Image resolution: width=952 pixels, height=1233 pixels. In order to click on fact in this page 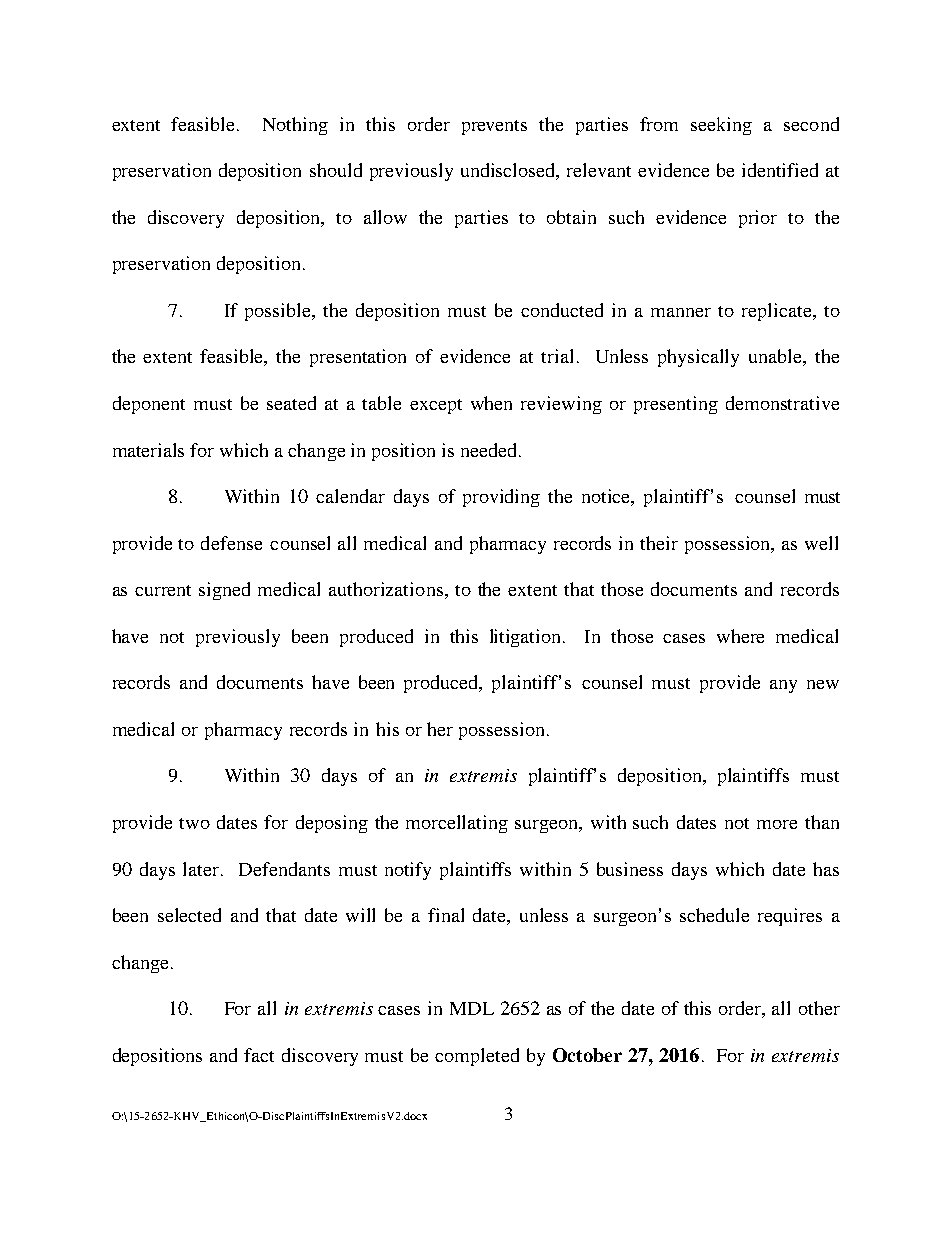, I will do `click(259, 1055)`.
